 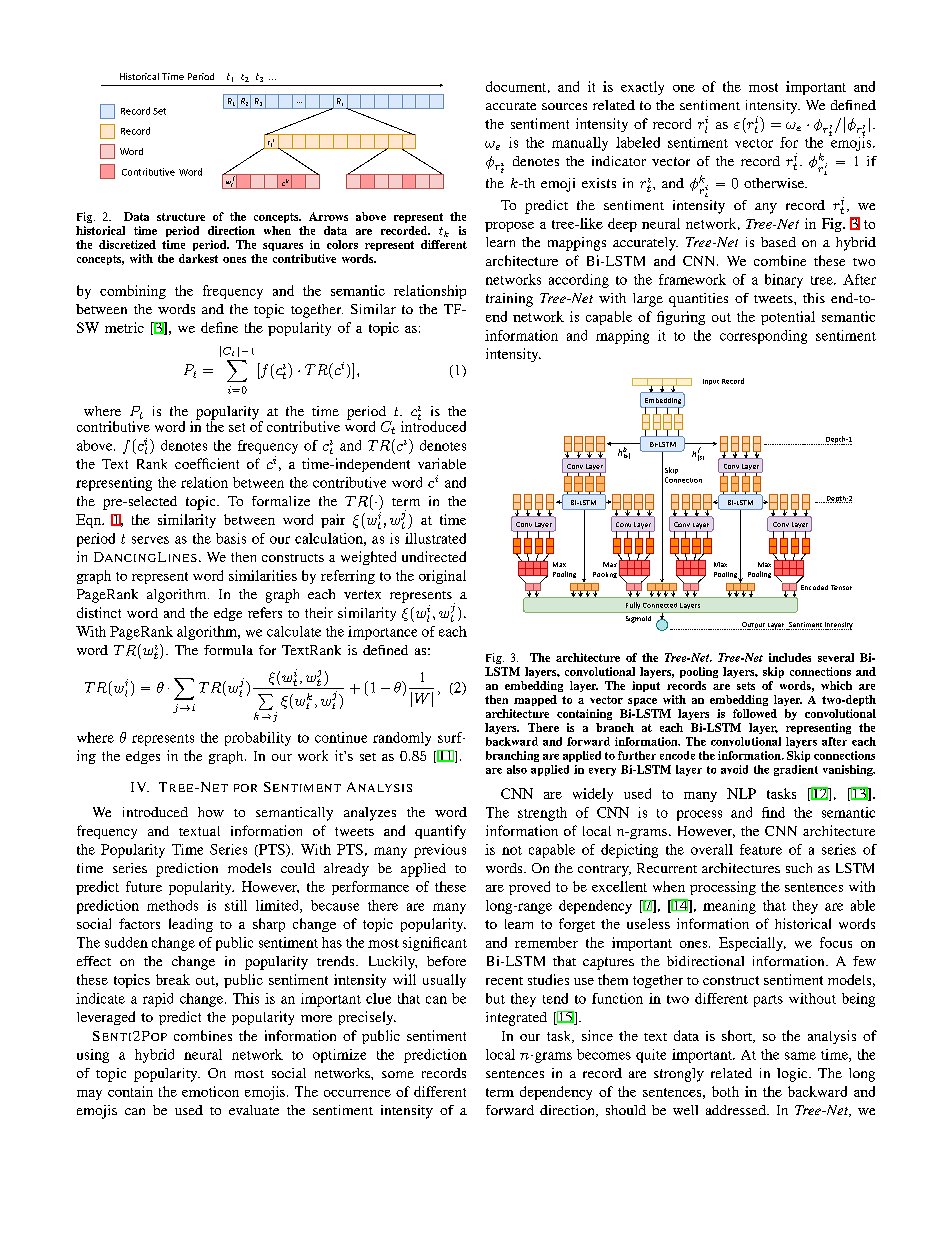 I want to click on some, so click(x=398, y=1074).
